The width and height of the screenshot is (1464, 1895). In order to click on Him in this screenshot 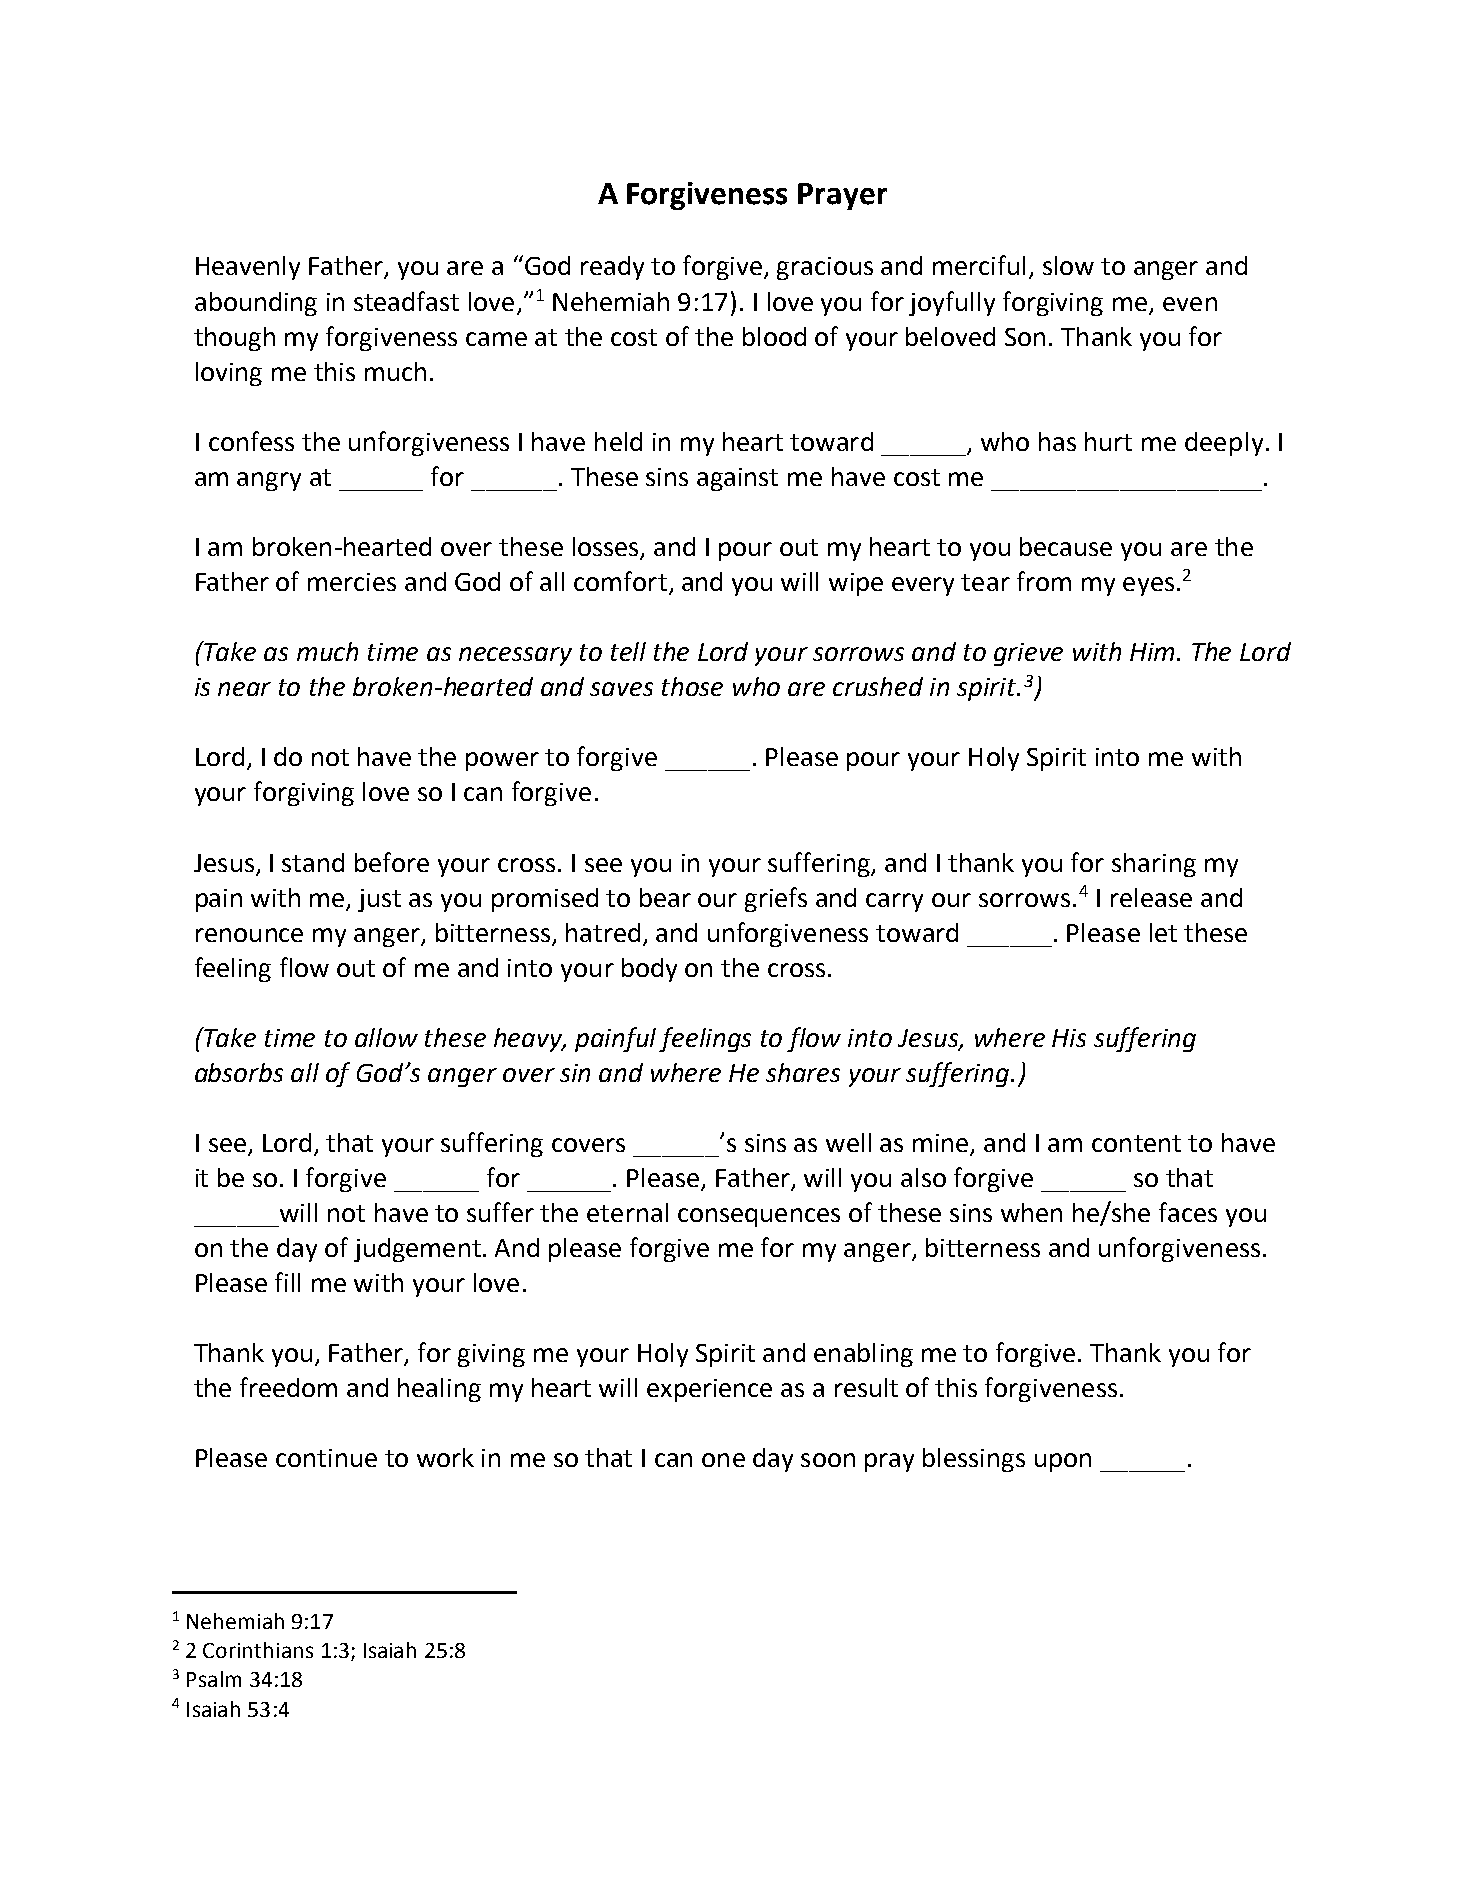, I will do `click(1154, 652)`.
